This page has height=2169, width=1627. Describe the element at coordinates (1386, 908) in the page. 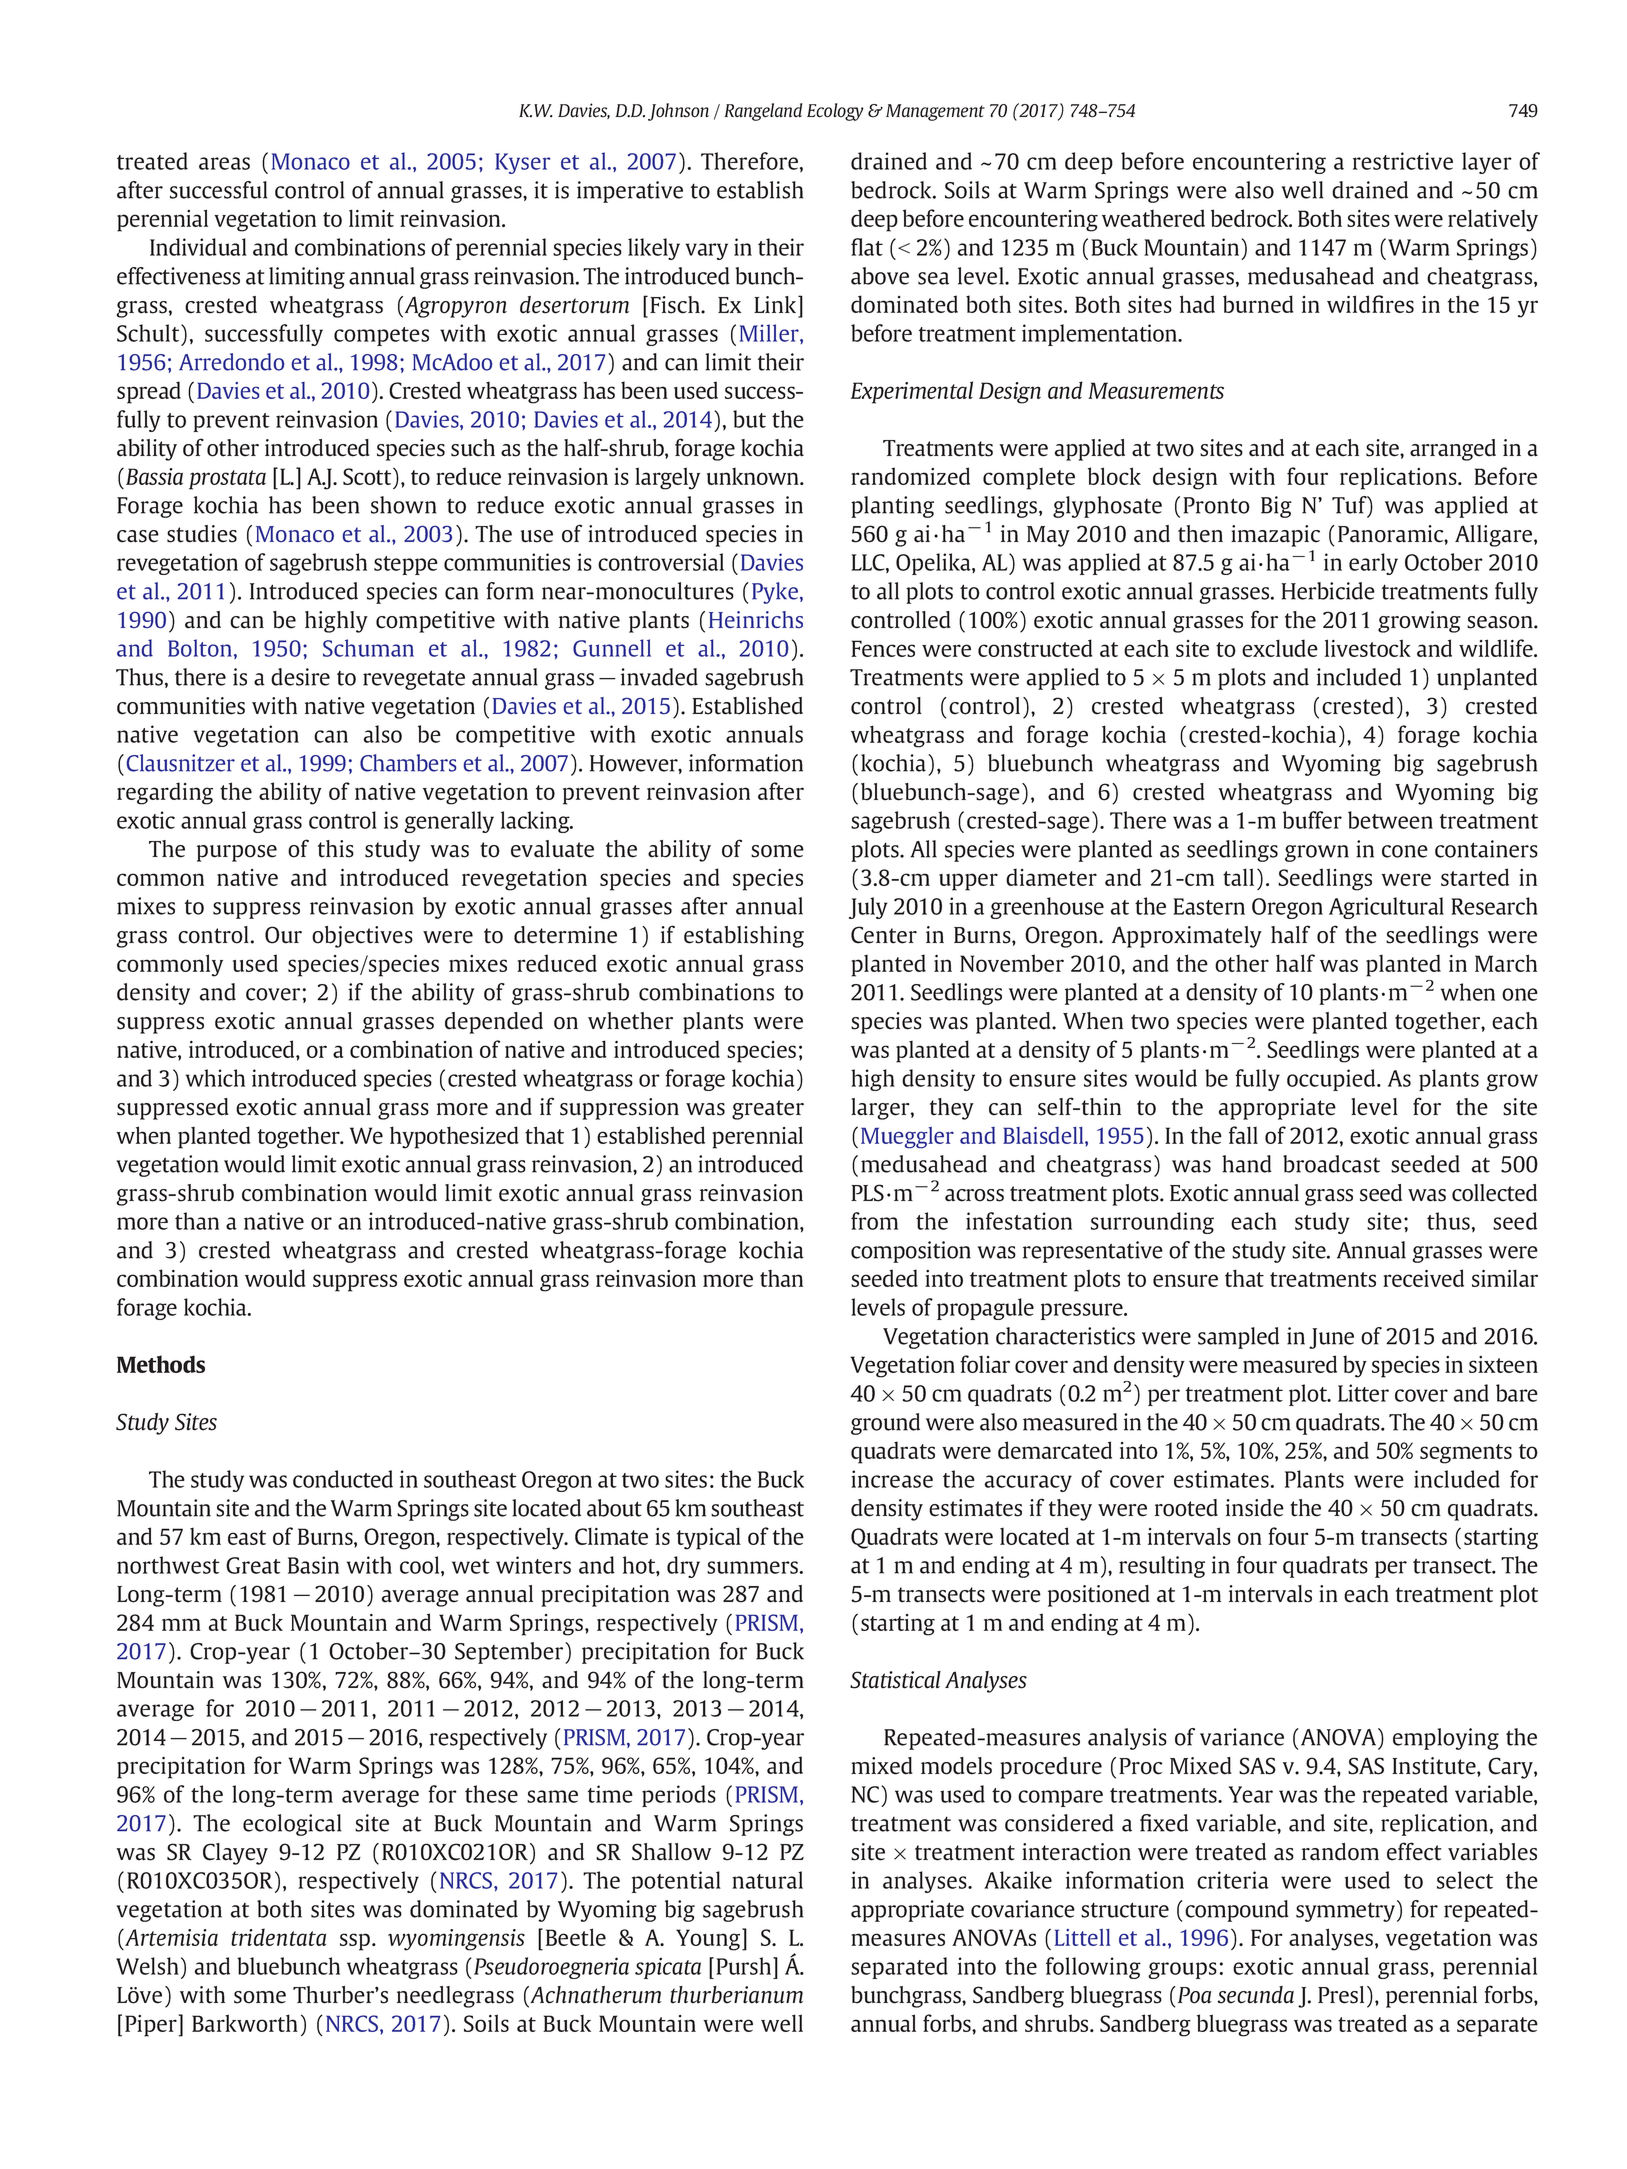

I see `Agricultural` at that location.
